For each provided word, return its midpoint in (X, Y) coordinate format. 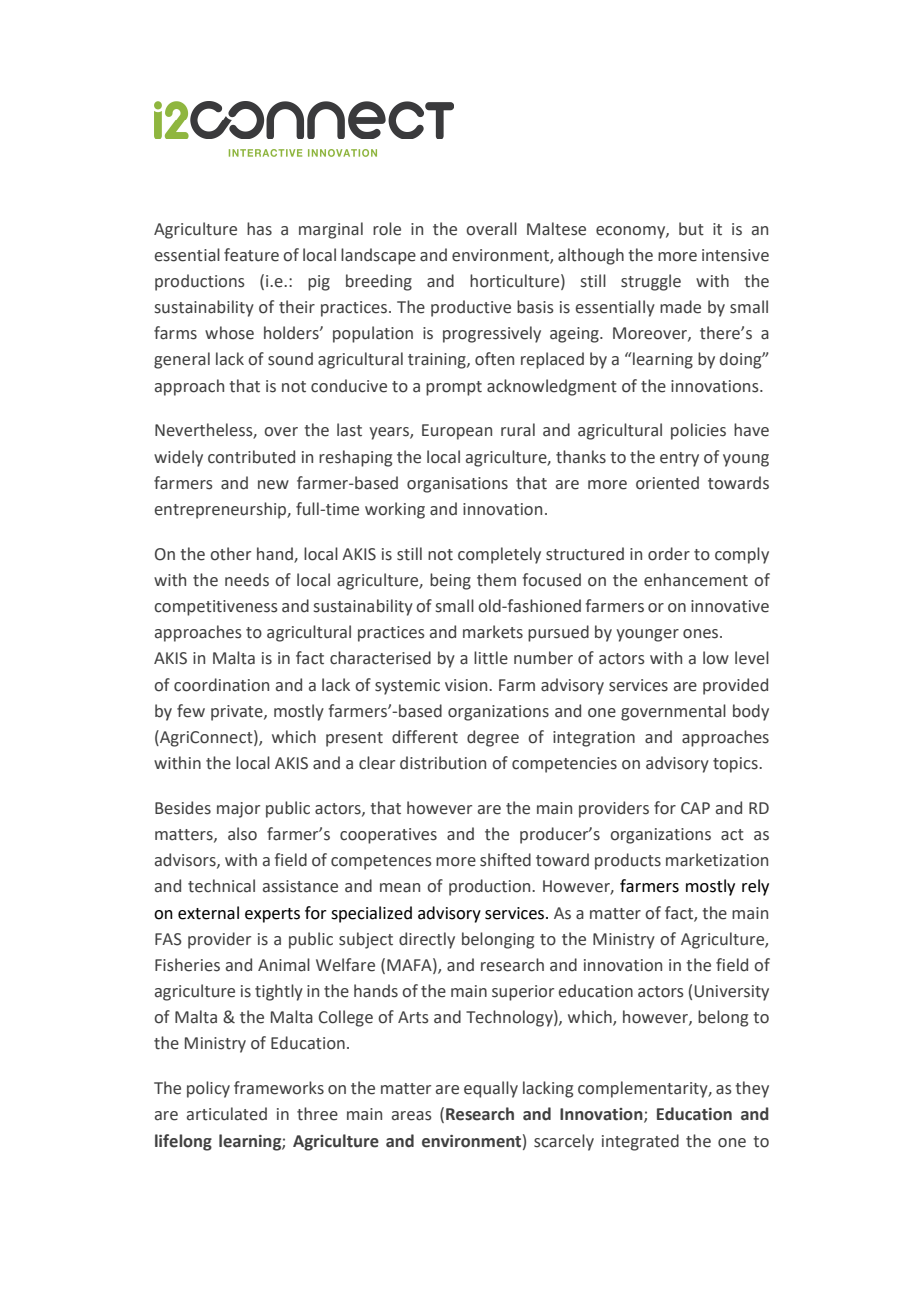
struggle (651, 282)
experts (272, 915)
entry (679, 459)
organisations (457, 485)
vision (467, 685)
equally (491, 1089)
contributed (251, 457)
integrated (640, 1142)
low (716, 658)
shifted (505, 860)
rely (755, 887)
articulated (227, 1114)
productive (471, 308)
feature (251, 255)
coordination (221, 685)
